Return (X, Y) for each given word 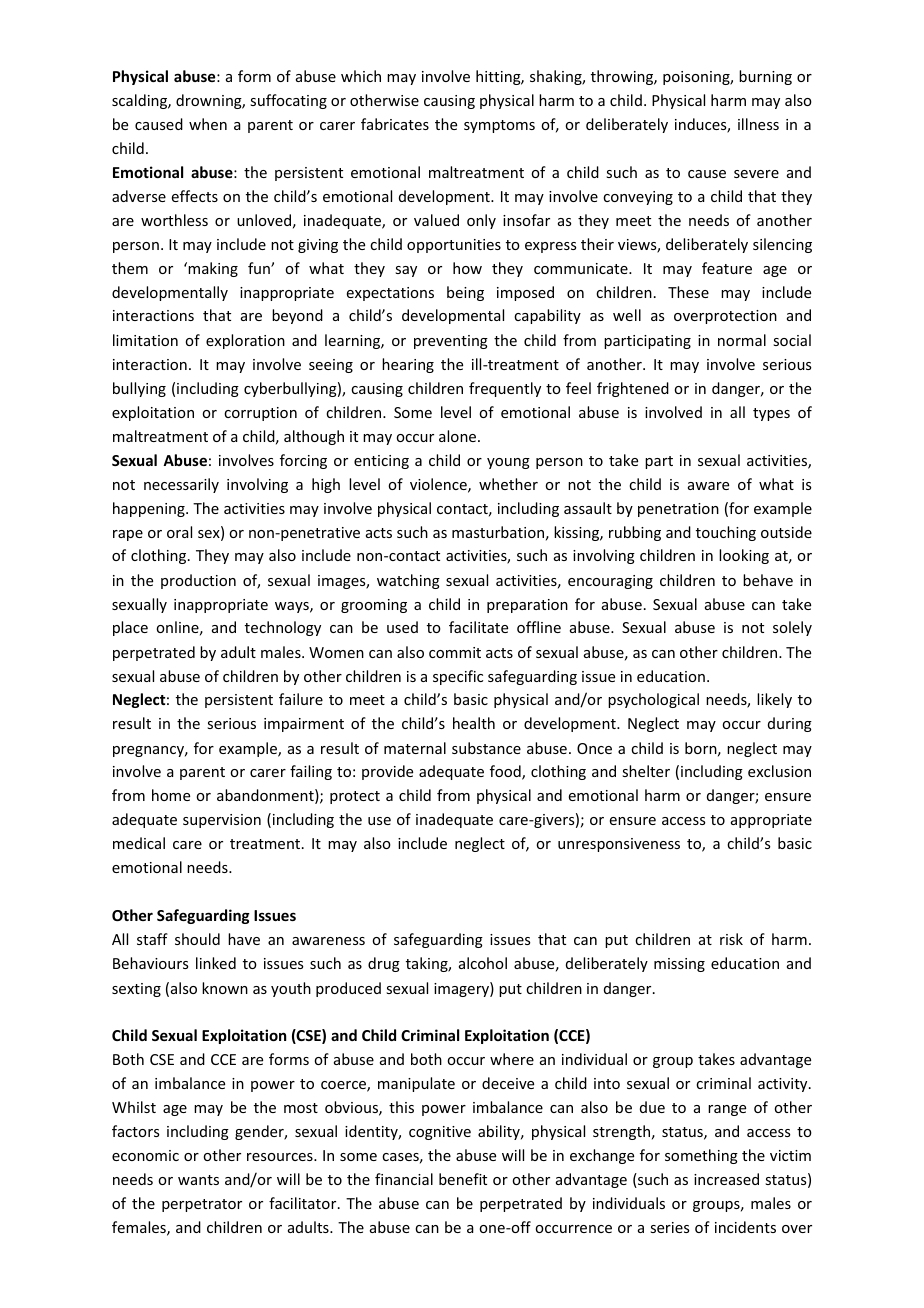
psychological (653, 700)
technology (283, 628)
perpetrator (202, 1205)
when (208, 124)
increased (726, 1179)
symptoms (499, 126)
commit (455, 652)
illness (758, 124)
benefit (463, 1179)
